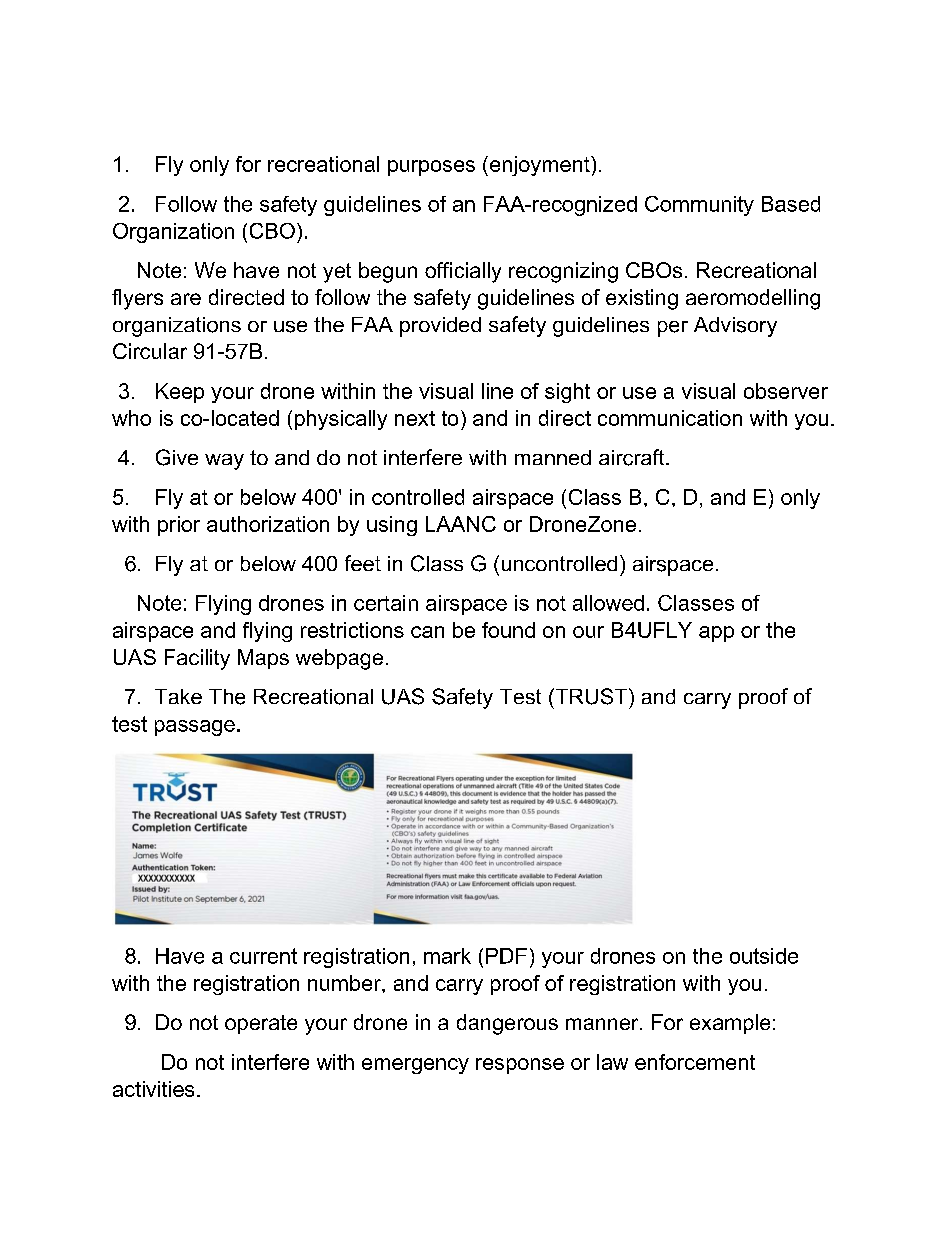  Describe the element at coordinates (392, 526) in the document. I see `using` at that location.
